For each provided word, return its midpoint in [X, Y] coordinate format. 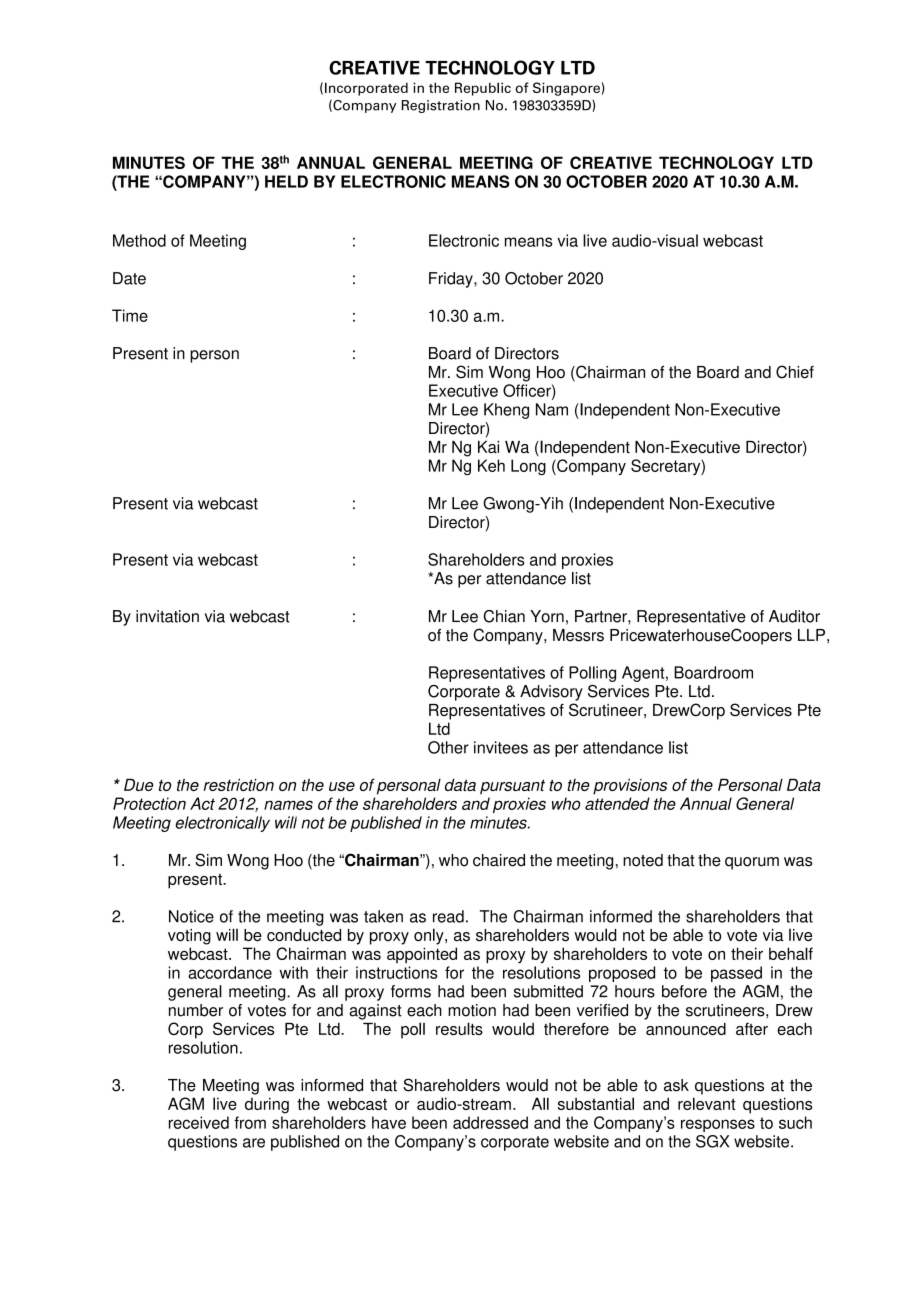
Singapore [566, 89]
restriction [239, 784]
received [199, 1122]
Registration [441, 106]
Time [130, 315]
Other [448, 747]
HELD [286, 181]
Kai [488, 447]
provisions [630, 786]
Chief [795, 372]
